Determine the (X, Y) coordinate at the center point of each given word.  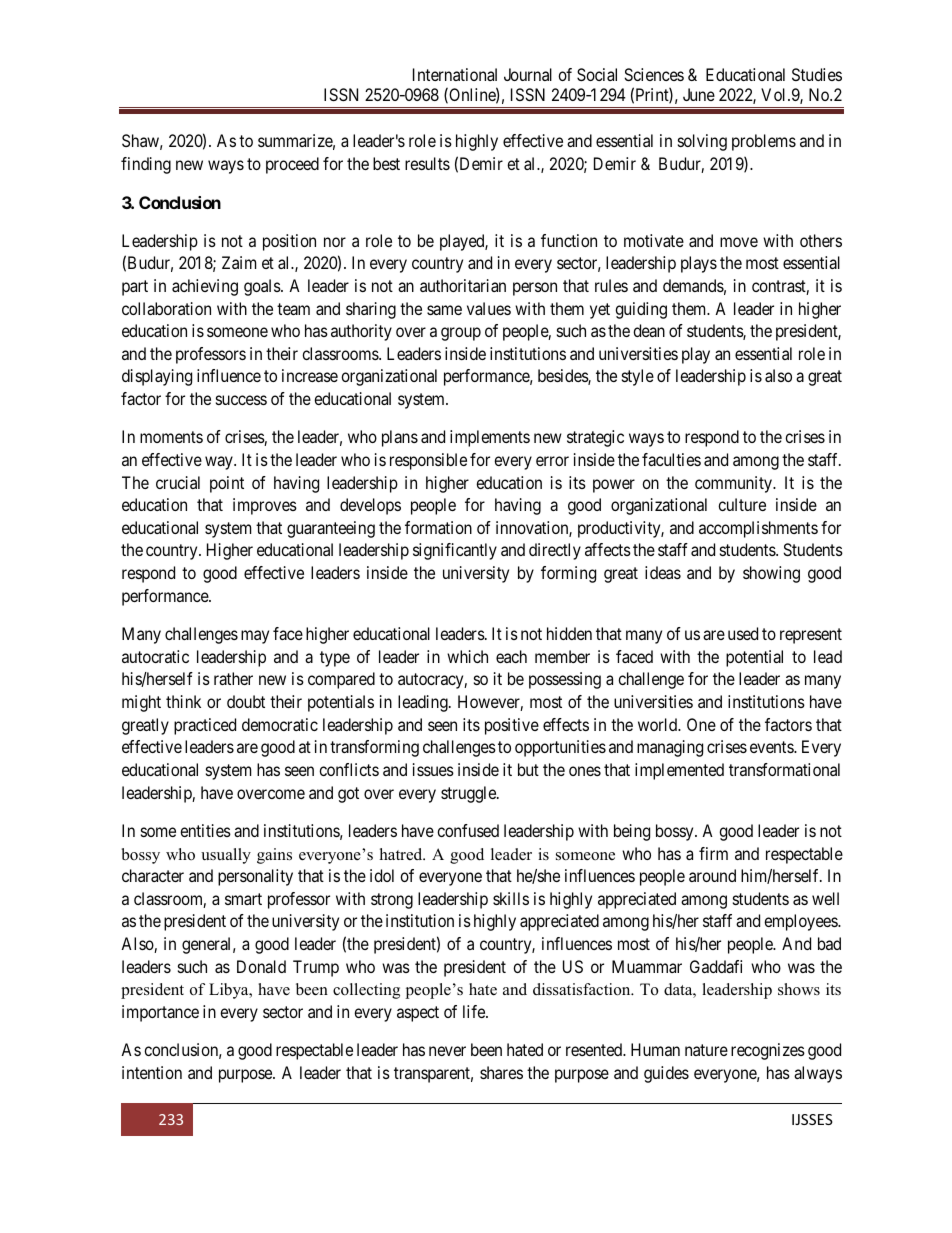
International (455, 74)
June (699, 94)
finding (146, 165)
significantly (455, 551)
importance (160, 1013)
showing (771, 574)
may (255, 637)
